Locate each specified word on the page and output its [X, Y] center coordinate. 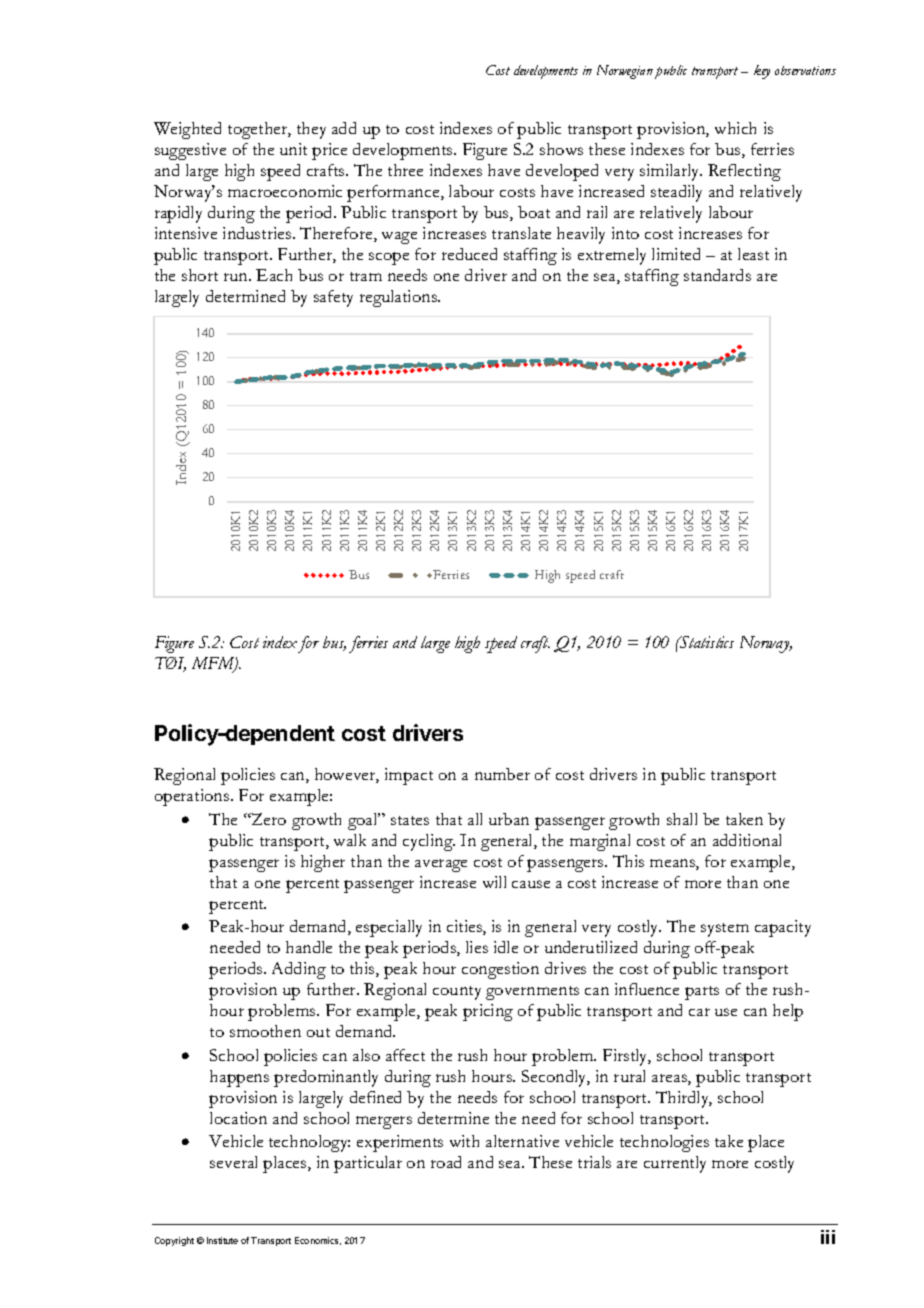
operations [193, 797]
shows [561, 149]
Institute [222, 1240]
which [735, 128]
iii [828, 1237]
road [446, 1162]
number [502, 774]
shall [682, 819]
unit [293, 149]
